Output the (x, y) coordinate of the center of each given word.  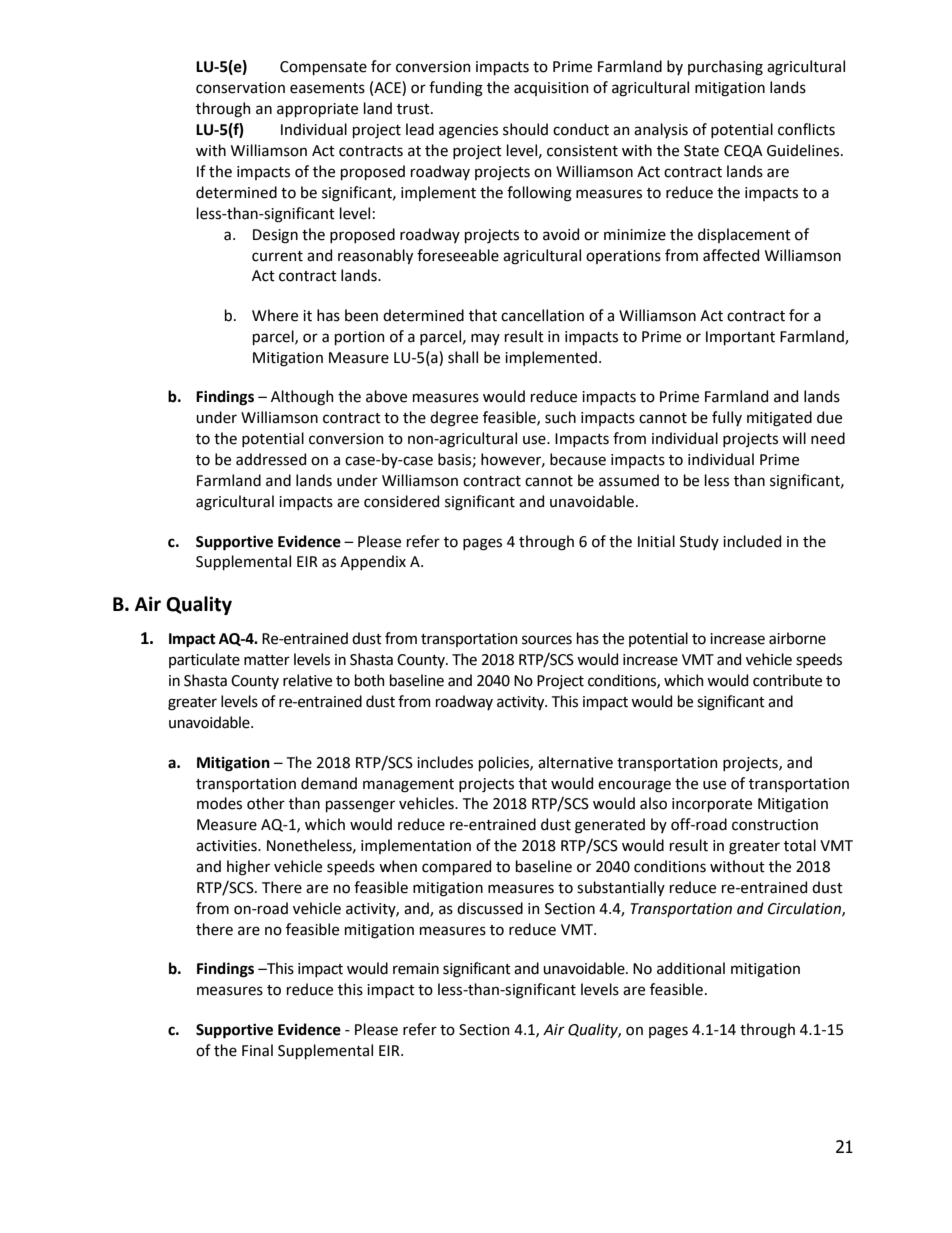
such (560, 417)
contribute (787, 680)
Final (257, 1050)
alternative (575, 762)
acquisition (551, 89)
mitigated (779, 419)
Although (302, 398)
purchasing (725, 68)
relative (307, 680)
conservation (240, 88)
